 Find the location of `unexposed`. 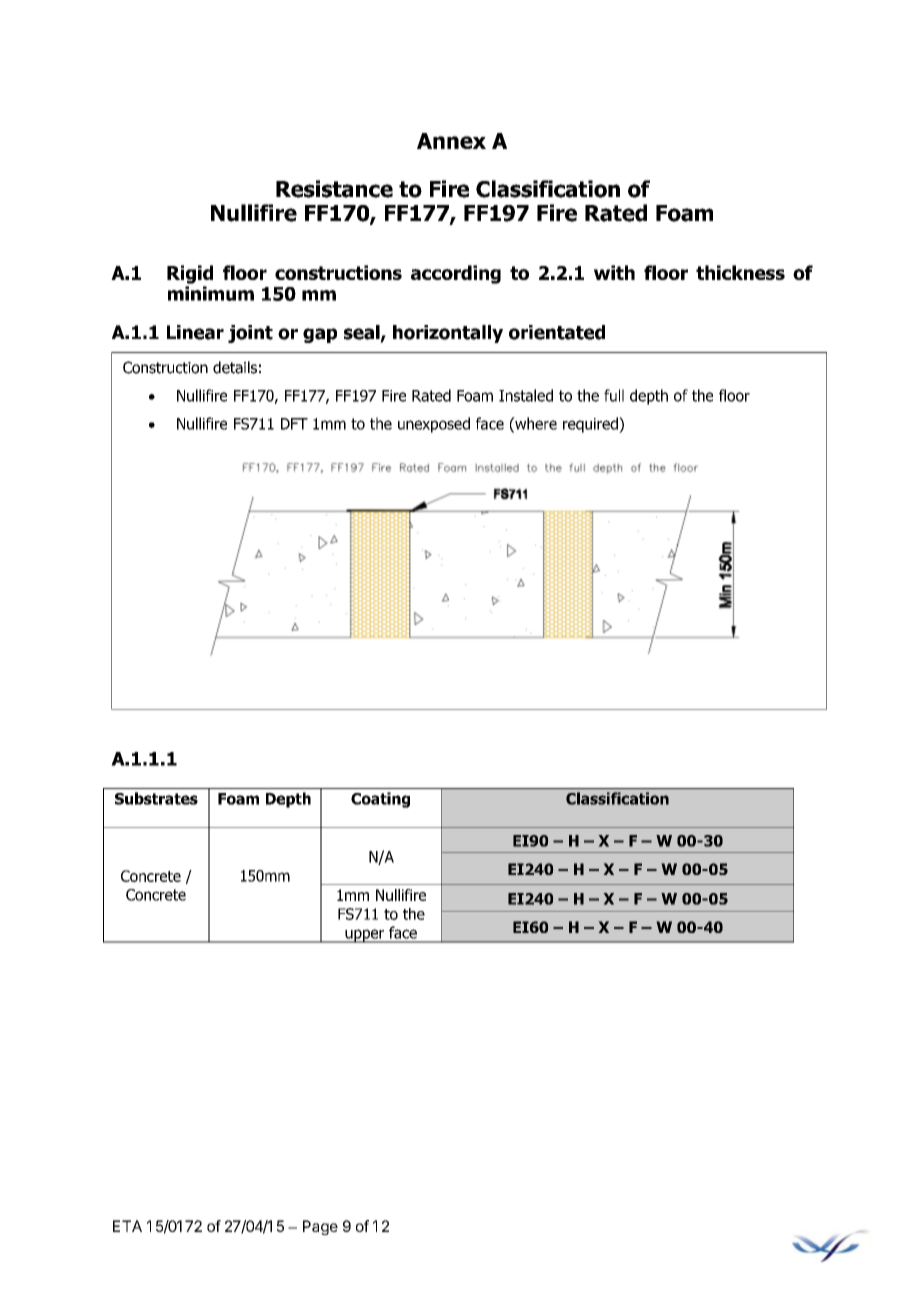

unexposed is located at coordinates (434, 425).
